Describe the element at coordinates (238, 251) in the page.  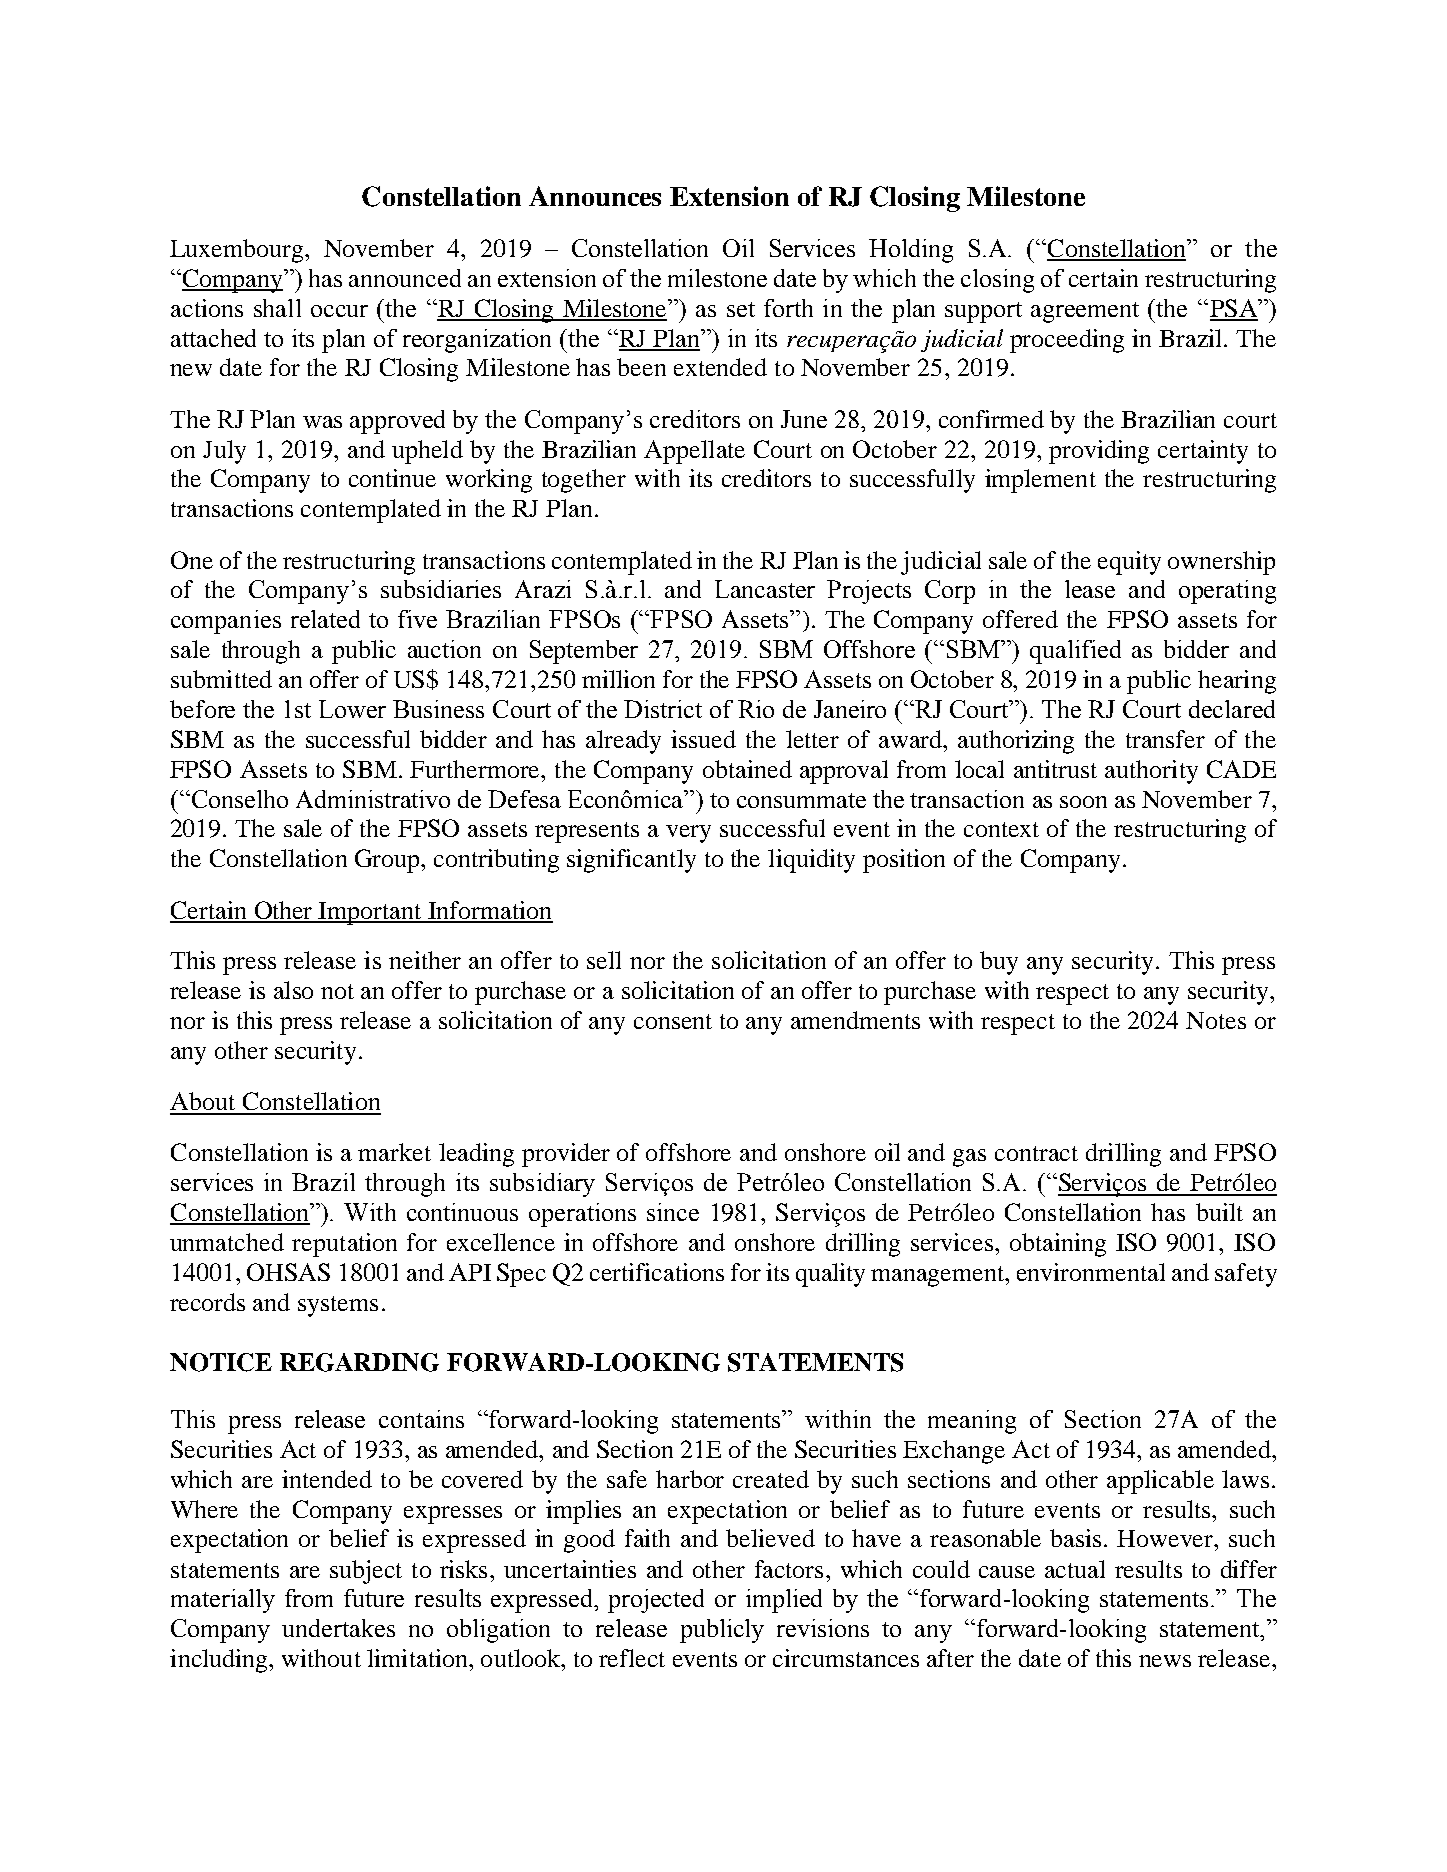
I see `Luxembourg` at that location.
